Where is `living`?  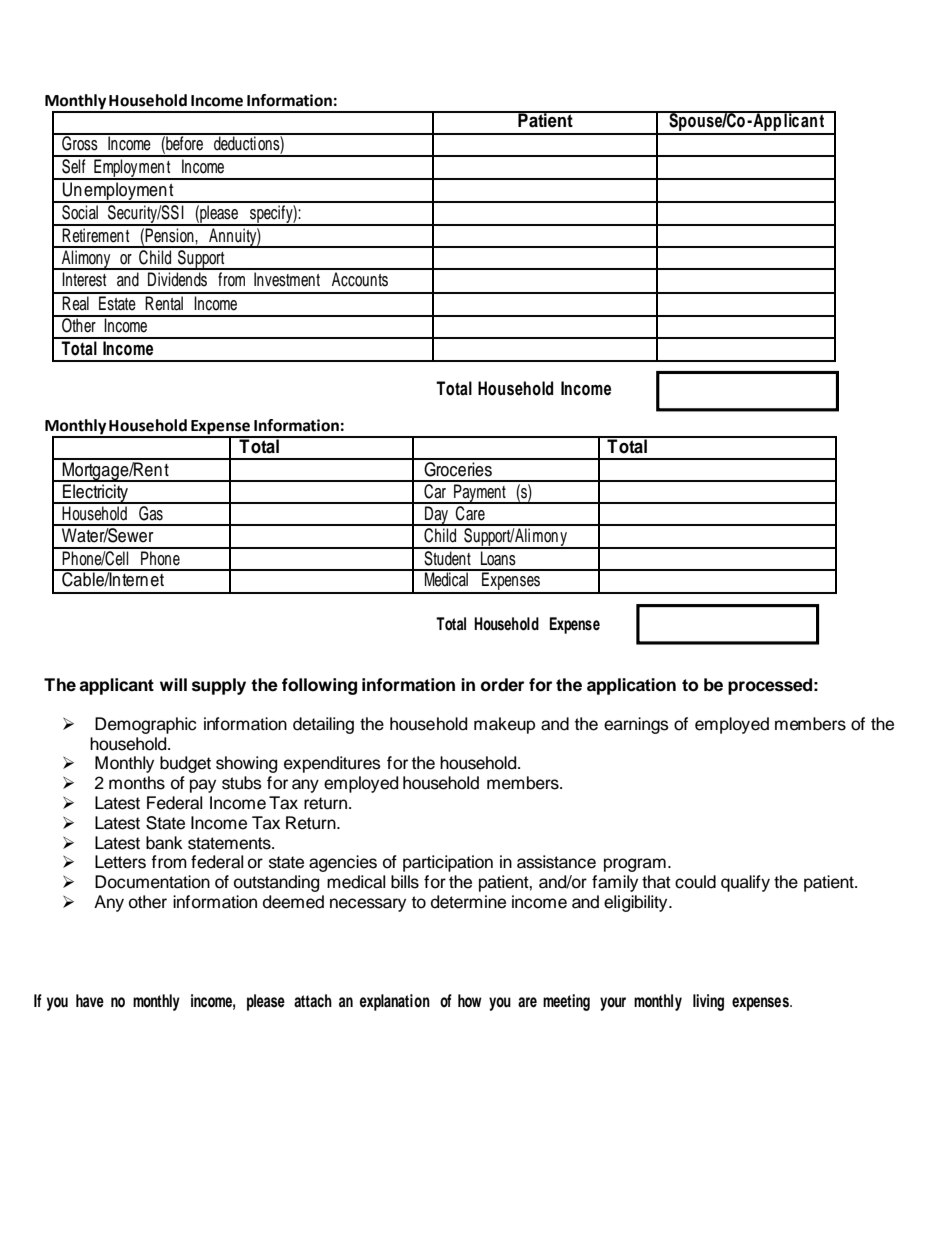 living is located at coordinates (708, 1002).
